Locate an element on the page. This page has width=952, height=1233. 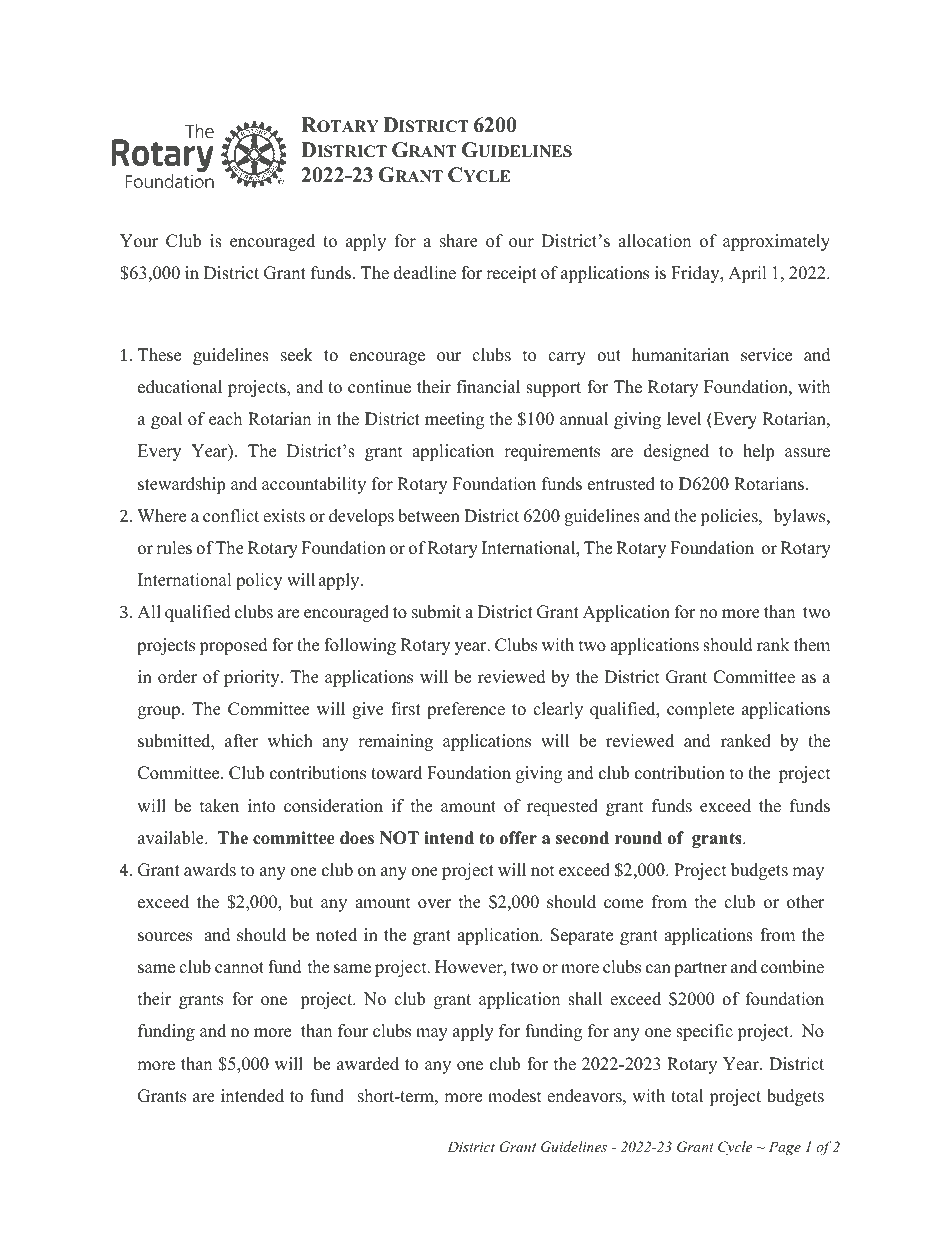
Your is located at coordinates (139, 241).
